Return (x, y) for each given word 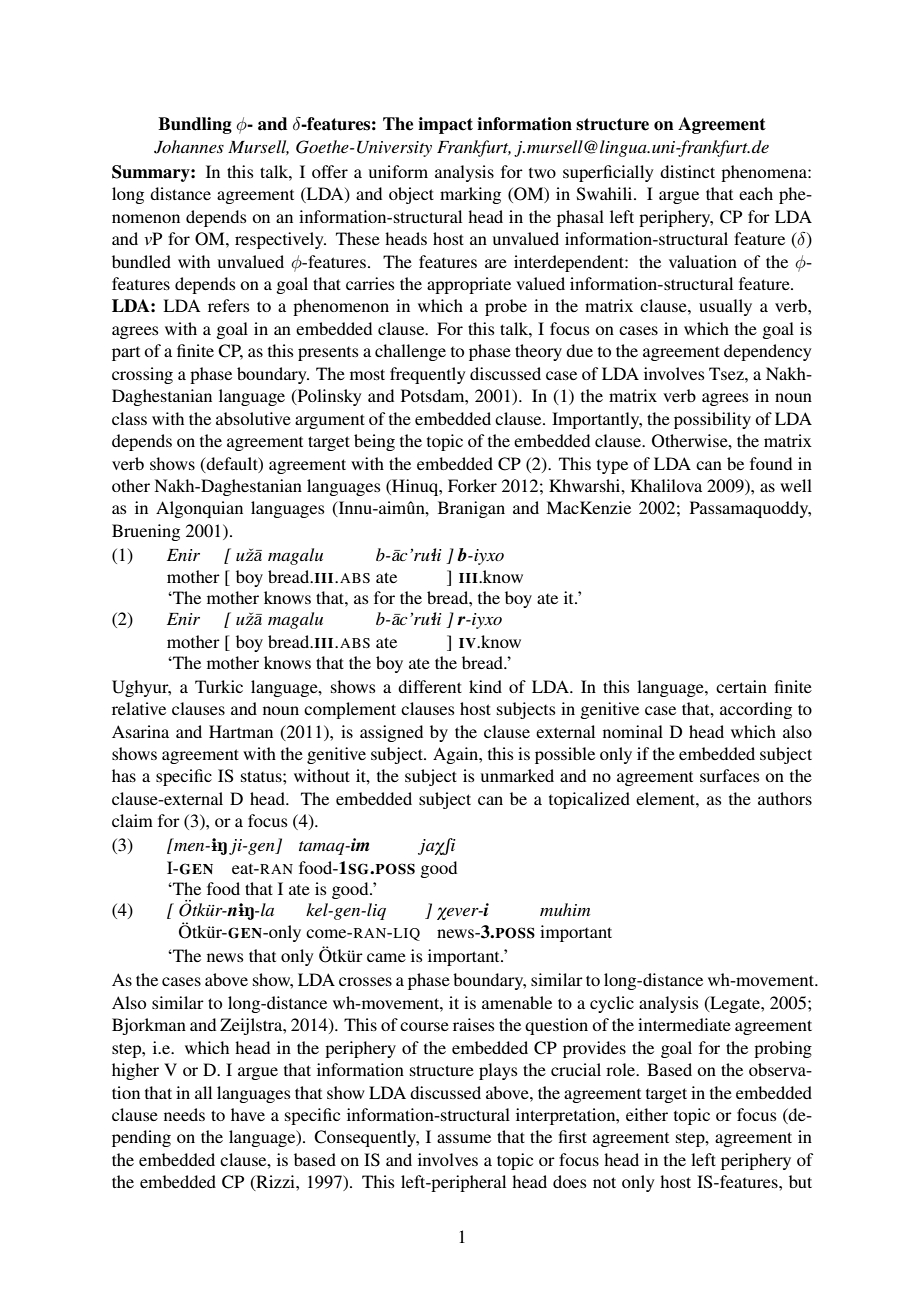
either (647, 1114)
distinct (687, 171)
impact (445, 125)
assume (464, 1138)
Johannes (189, 147)
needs (184, 1114)
